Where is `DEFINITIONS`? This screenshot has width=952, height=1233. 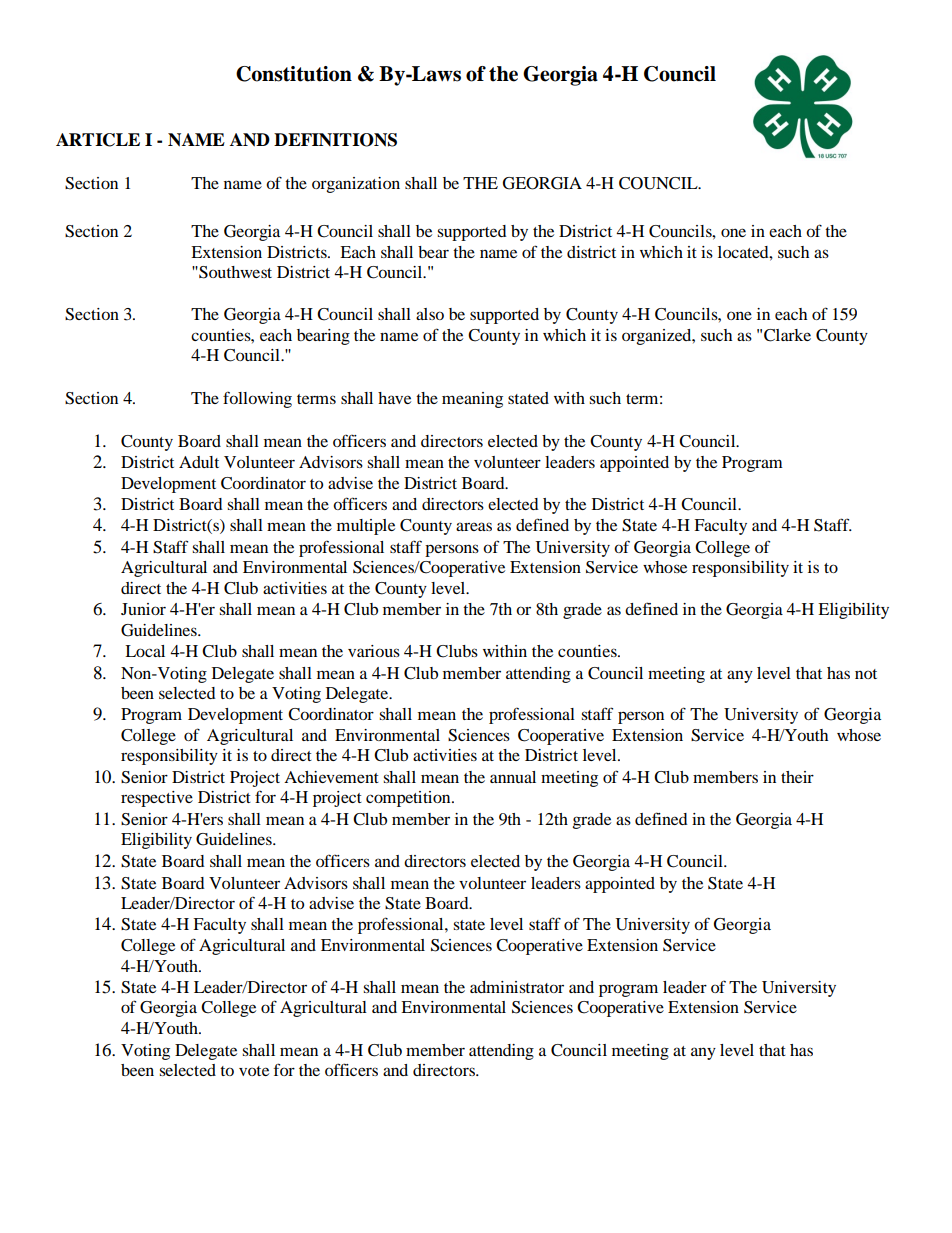 DEFINITIONS is located at coordinates (335, 140).
